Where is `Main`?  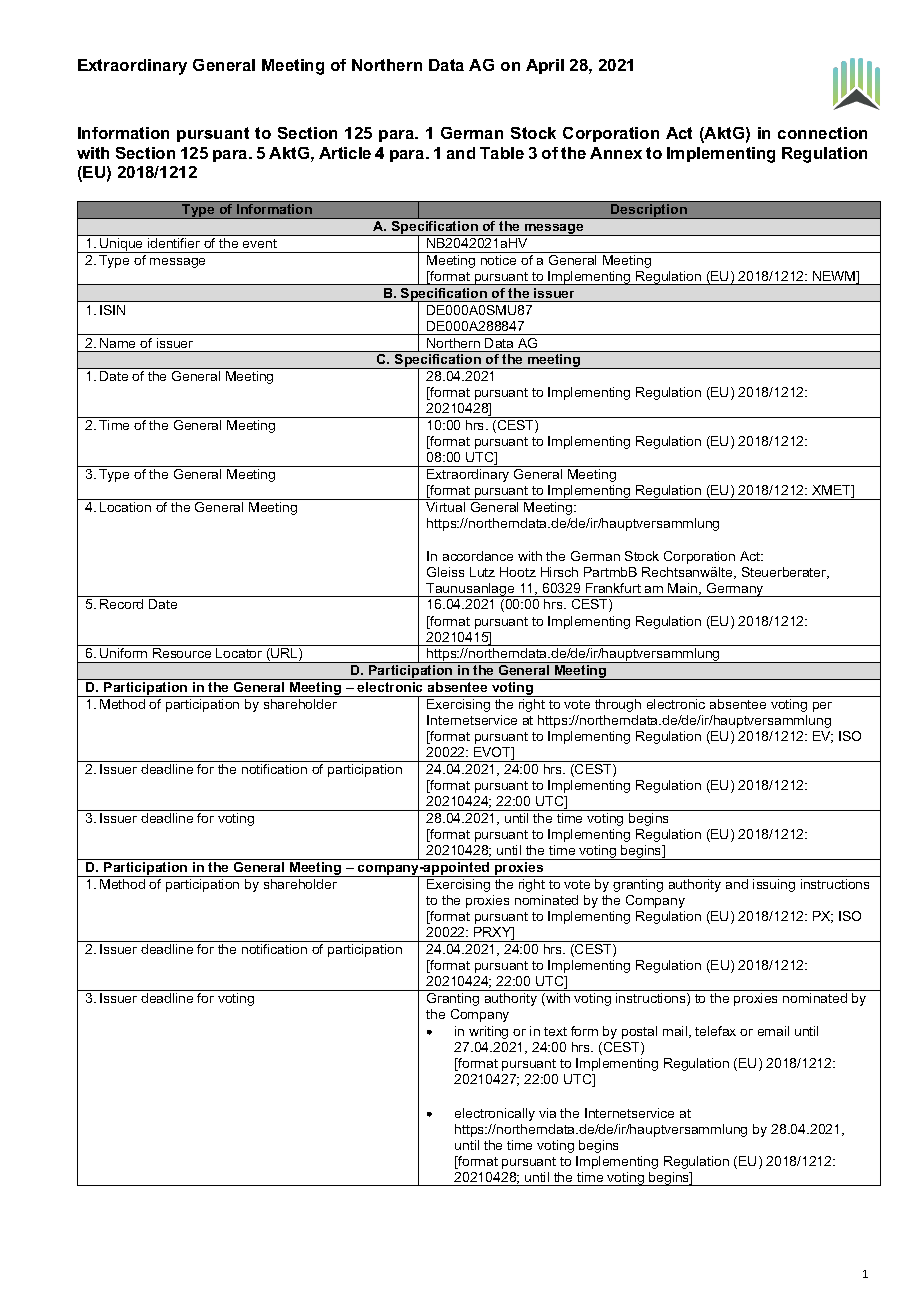
Main is located at coordinates (684, 589).
